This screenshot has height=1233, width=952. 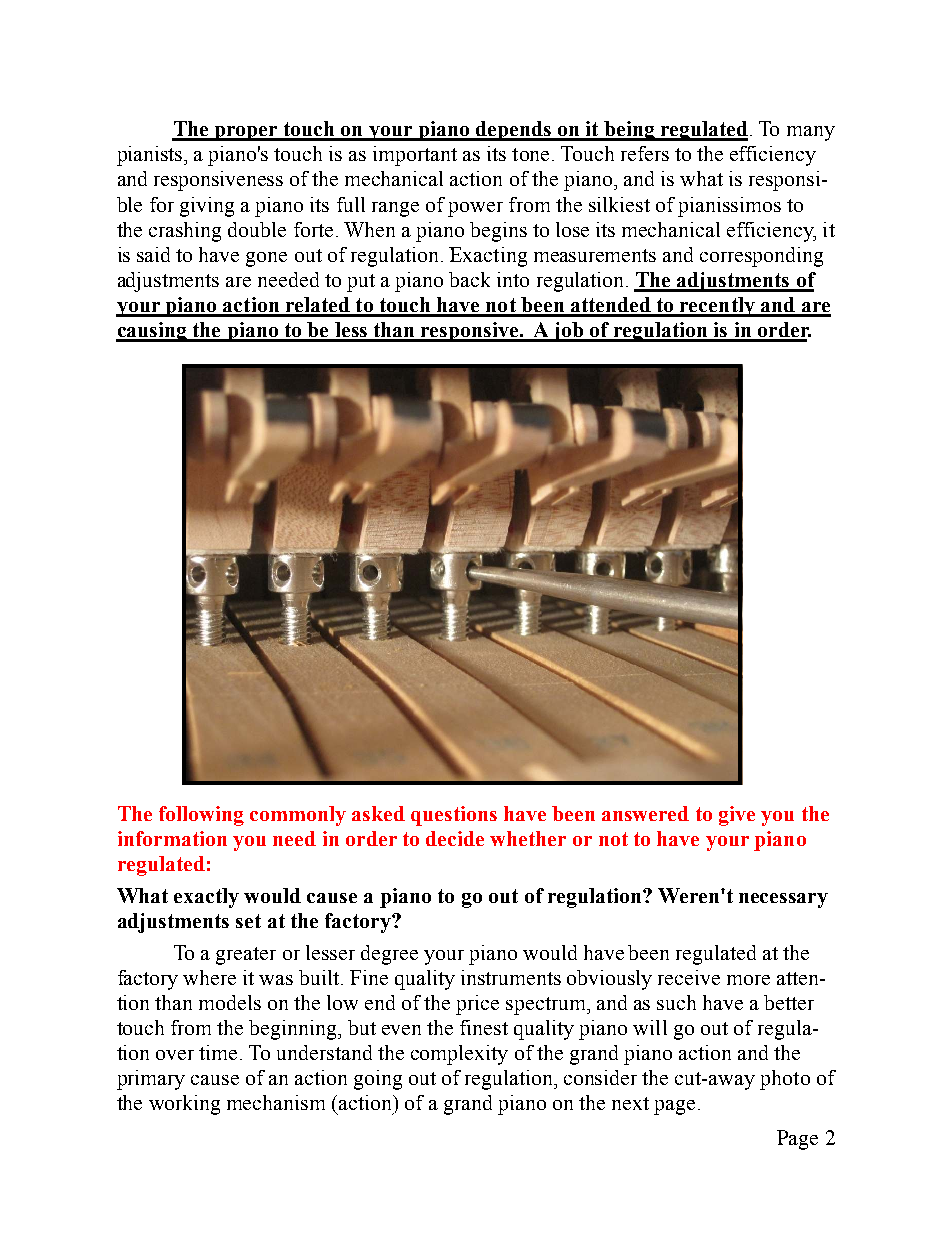 I want to click on complexity, so click(x=459, y=1055).
